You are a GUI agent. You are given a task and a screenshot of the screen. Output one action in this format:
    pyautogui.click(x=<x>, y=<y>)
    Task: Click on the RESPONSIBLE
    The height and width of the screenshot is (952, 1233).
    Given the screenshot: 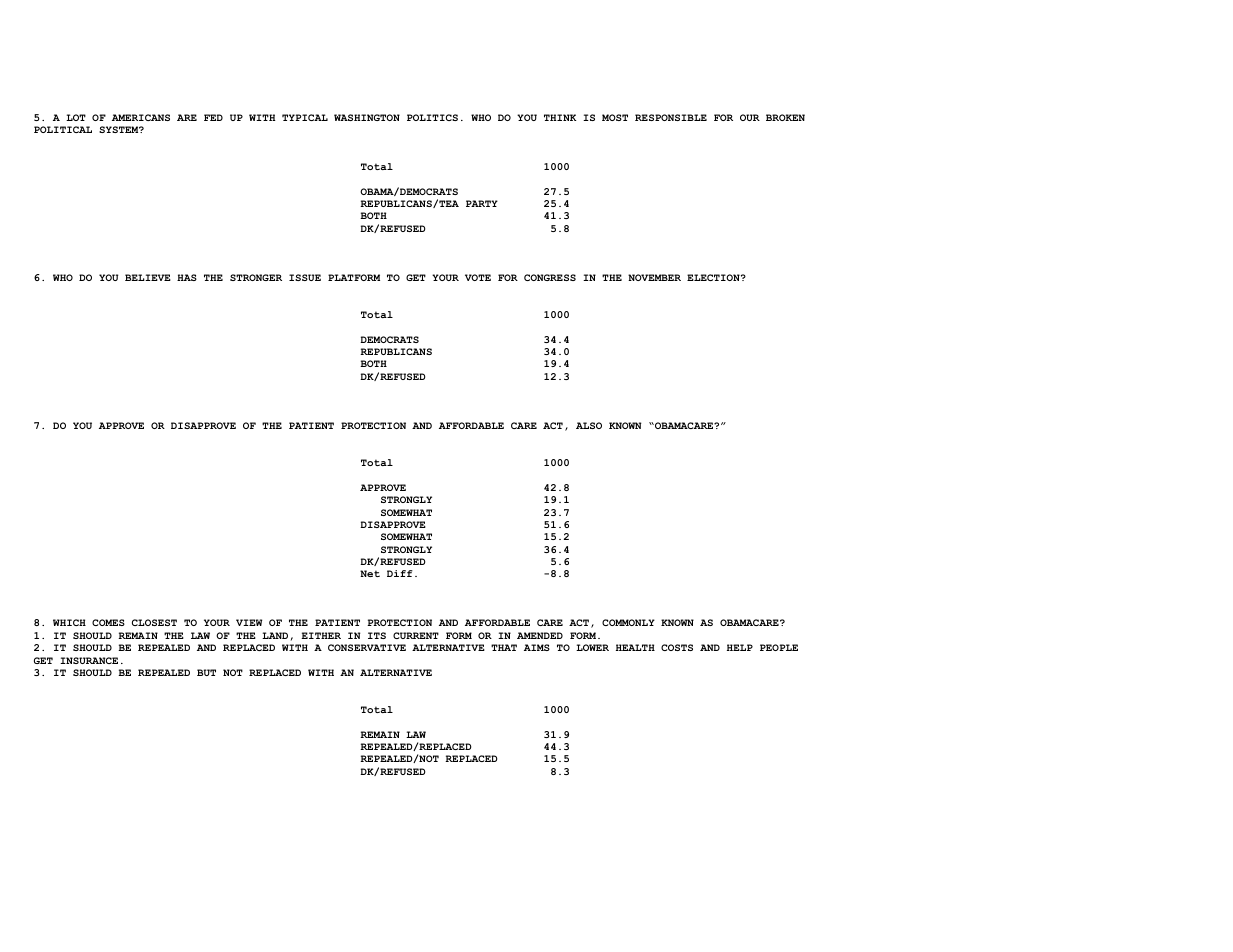 What is the action you would take?
    pyautogui.click(x=671, y=117)
